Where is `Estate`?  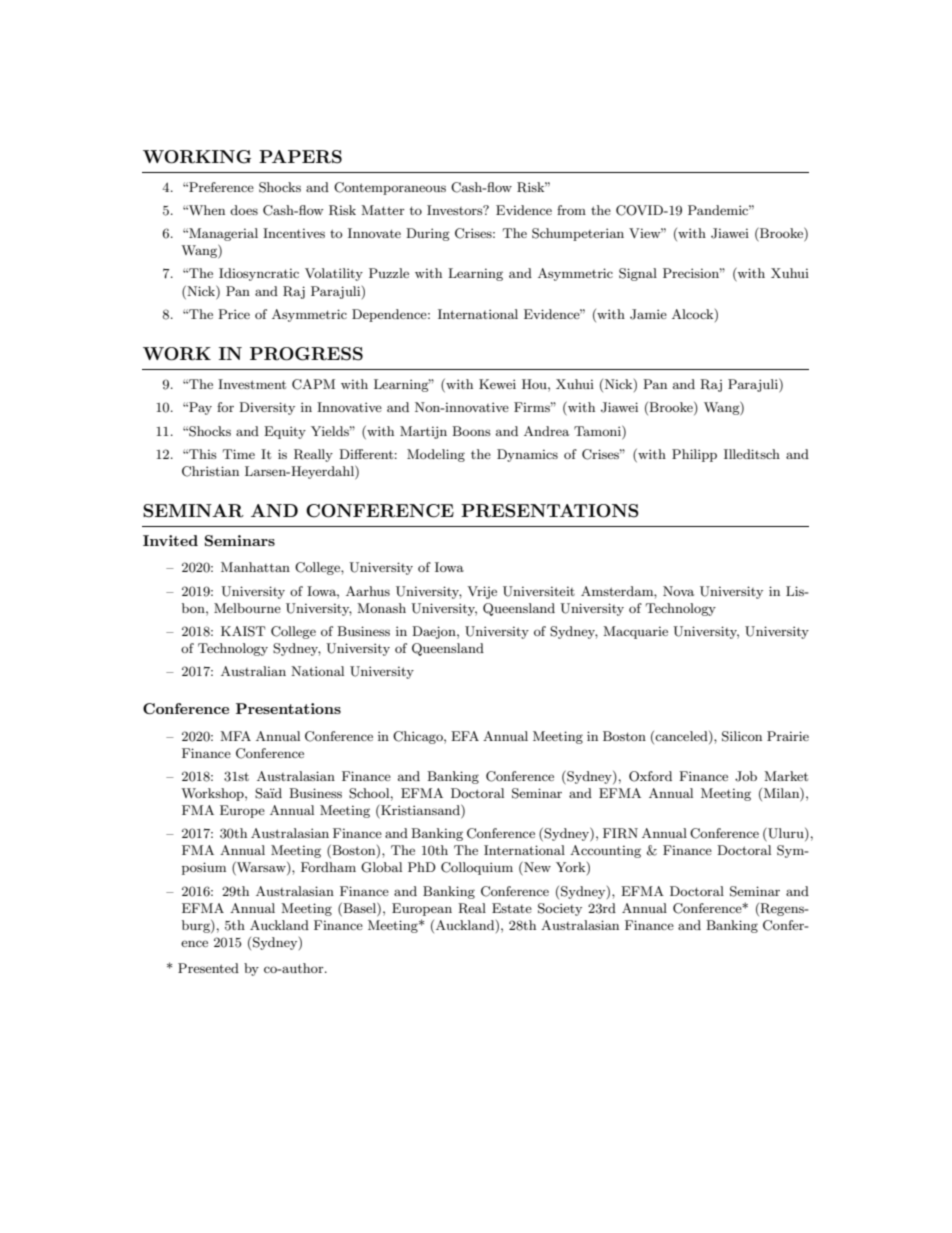 Estate is located at coordinates (512, 908).
